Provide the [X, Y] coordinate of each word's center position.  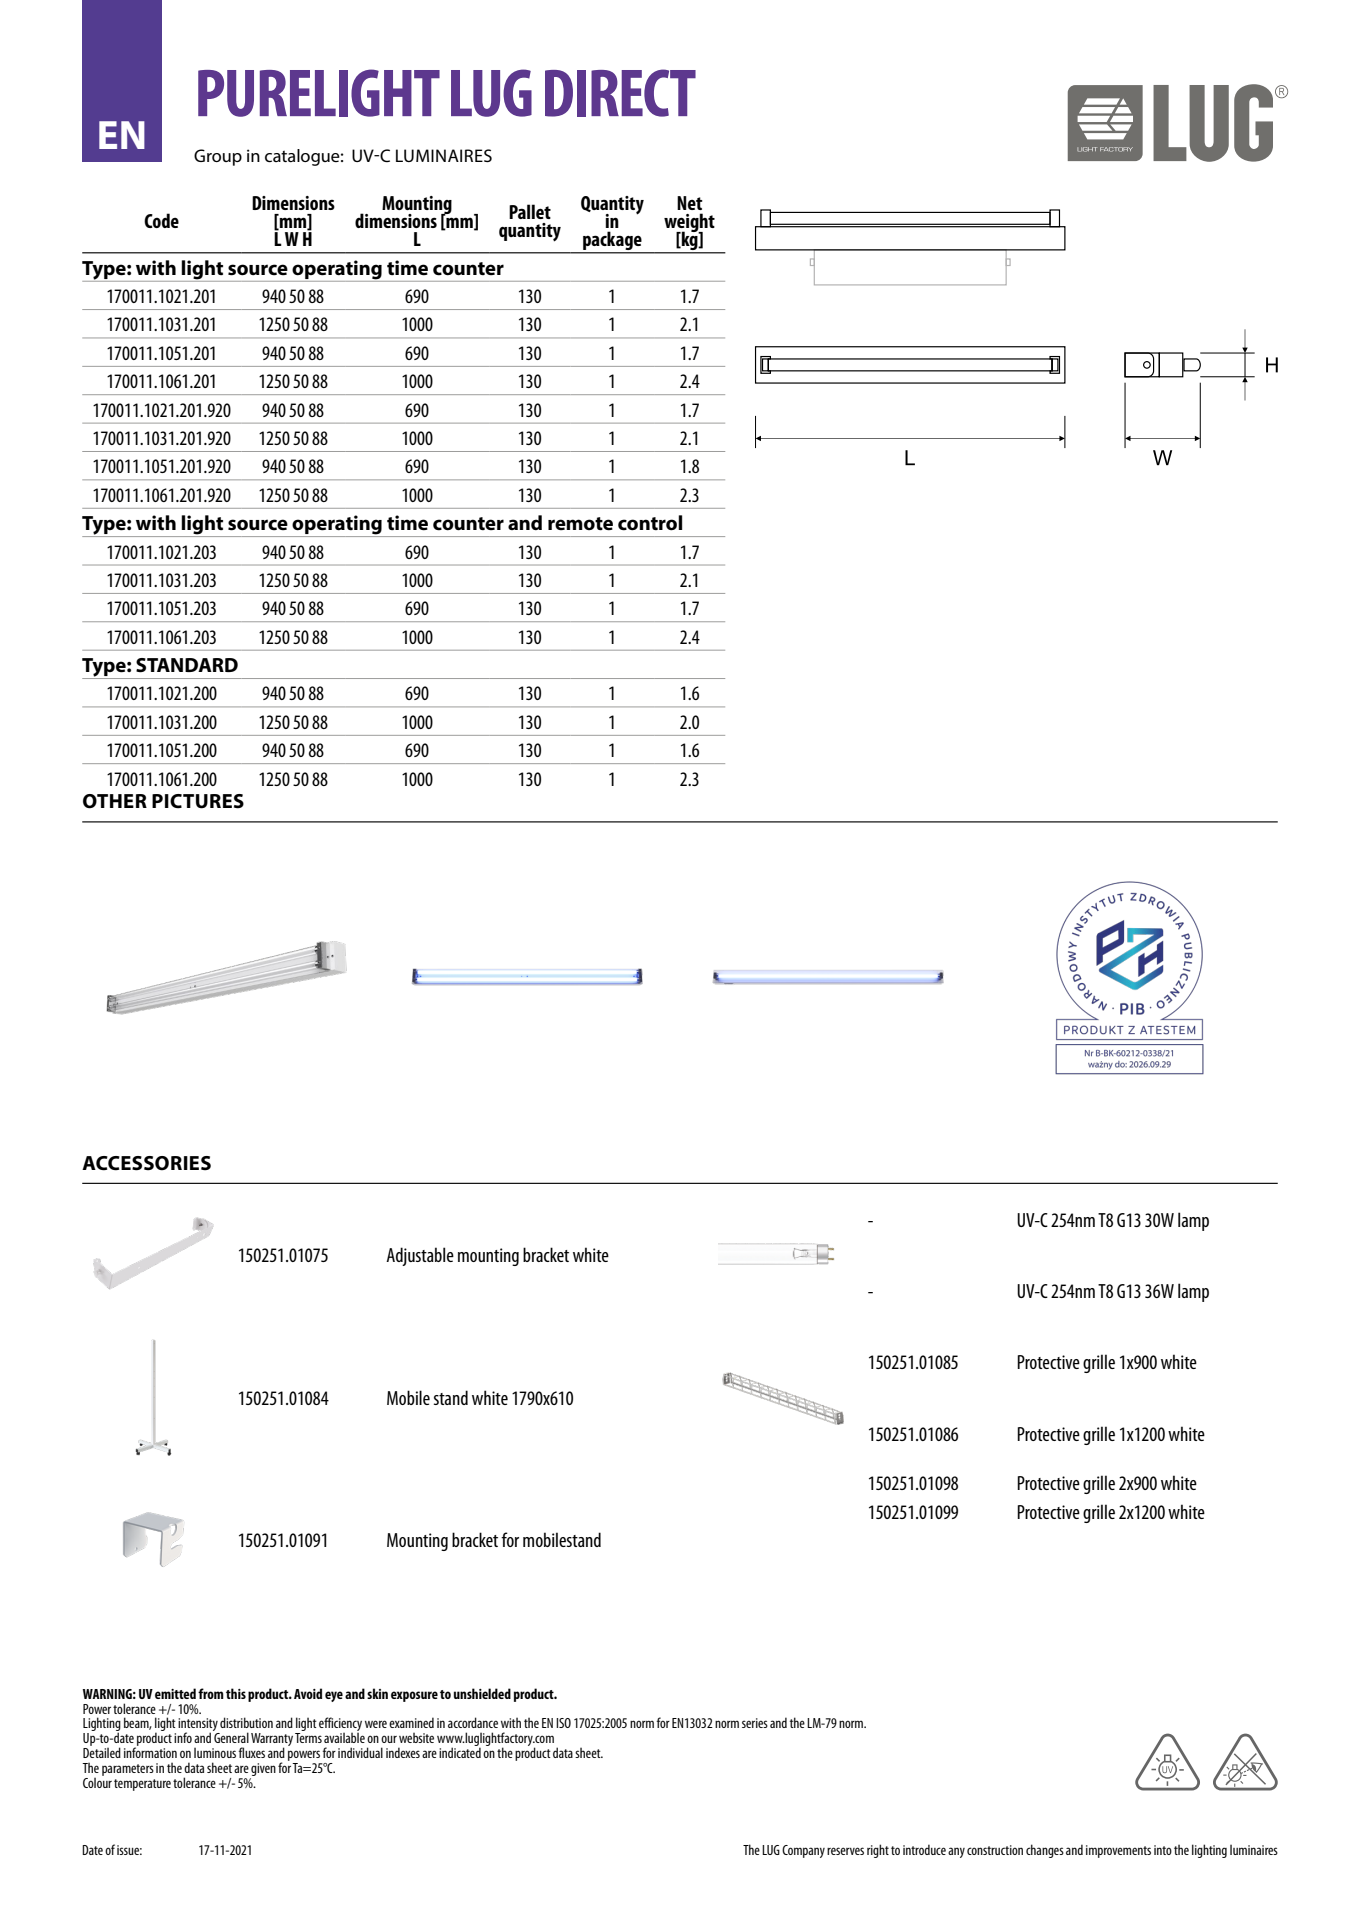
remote [580, 524]
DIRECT [620, 93]
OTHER [115, 801]
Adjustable [420, 1256]
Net [690, 203]
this [236, 1693]
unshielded [482, 1693]
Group [218, 157]
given [263, 1769]
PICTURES [198, 801]
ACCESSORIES [146, 1163]
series [755, 1723]
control [650, 523]
